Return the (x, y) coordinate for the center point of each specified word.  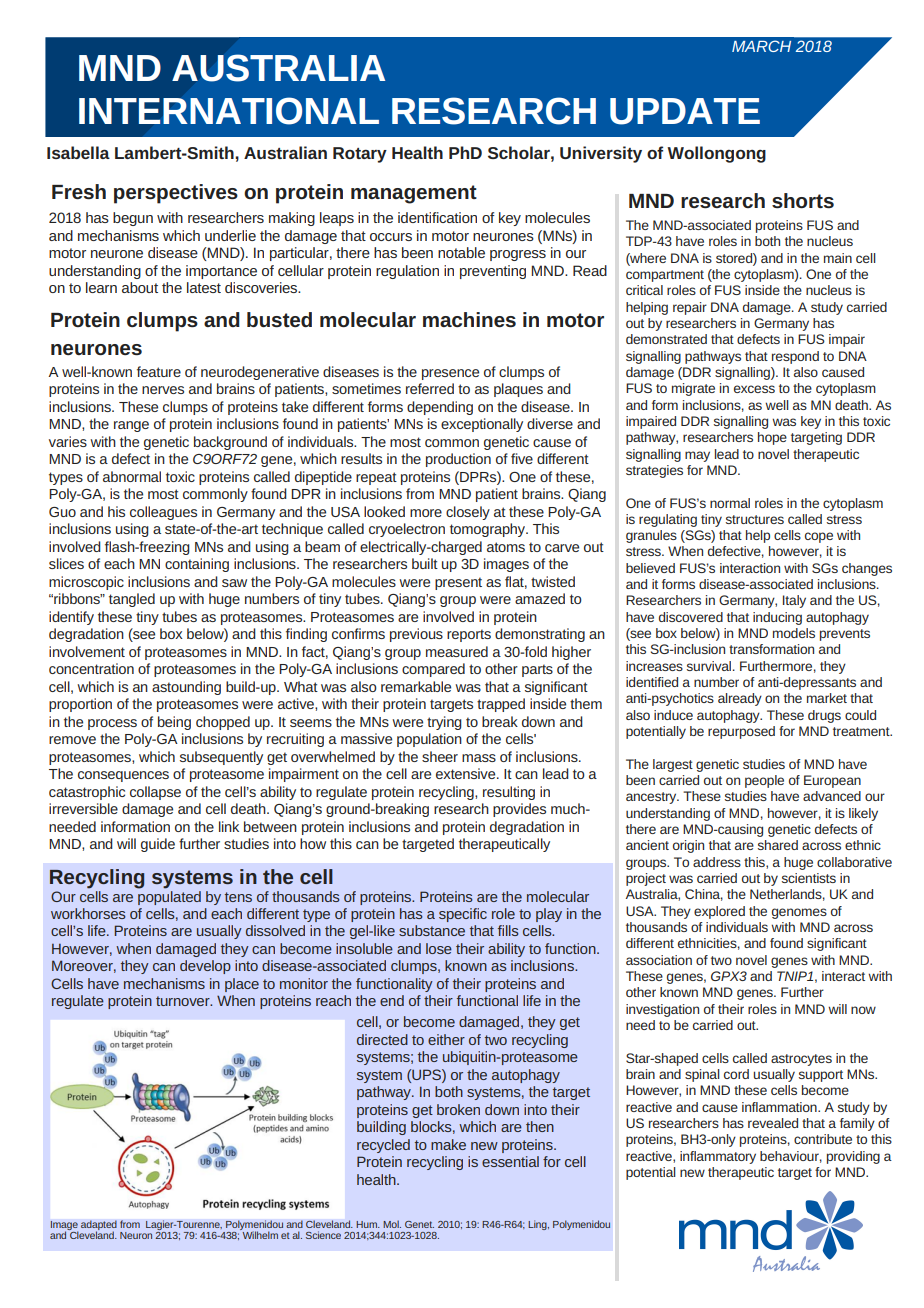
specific (463, 915)
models (794, 633)
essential (510, 1161)
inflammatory (718, 1157)
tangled (132, 600)
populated (169, 896)
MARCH (761, 46)
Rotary (360, 155)
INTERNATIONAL (229, 111)
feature (159, 371)
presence (450, 374)
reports (469, 635)
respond (795, 357)
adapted (99, 1226)
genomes (799, 913)
